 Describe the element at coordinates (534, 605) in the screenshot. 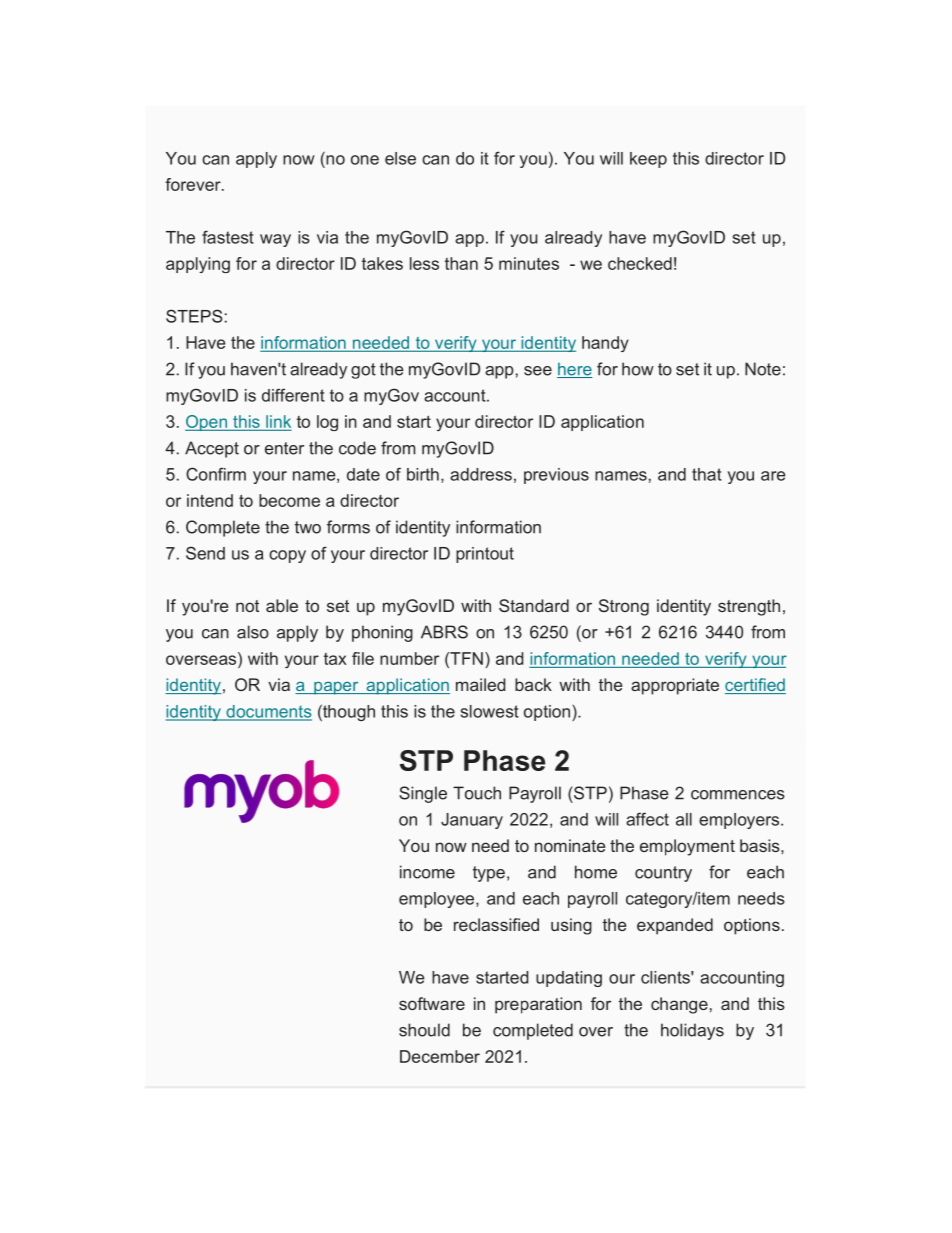

I see `Standard` at that location.
